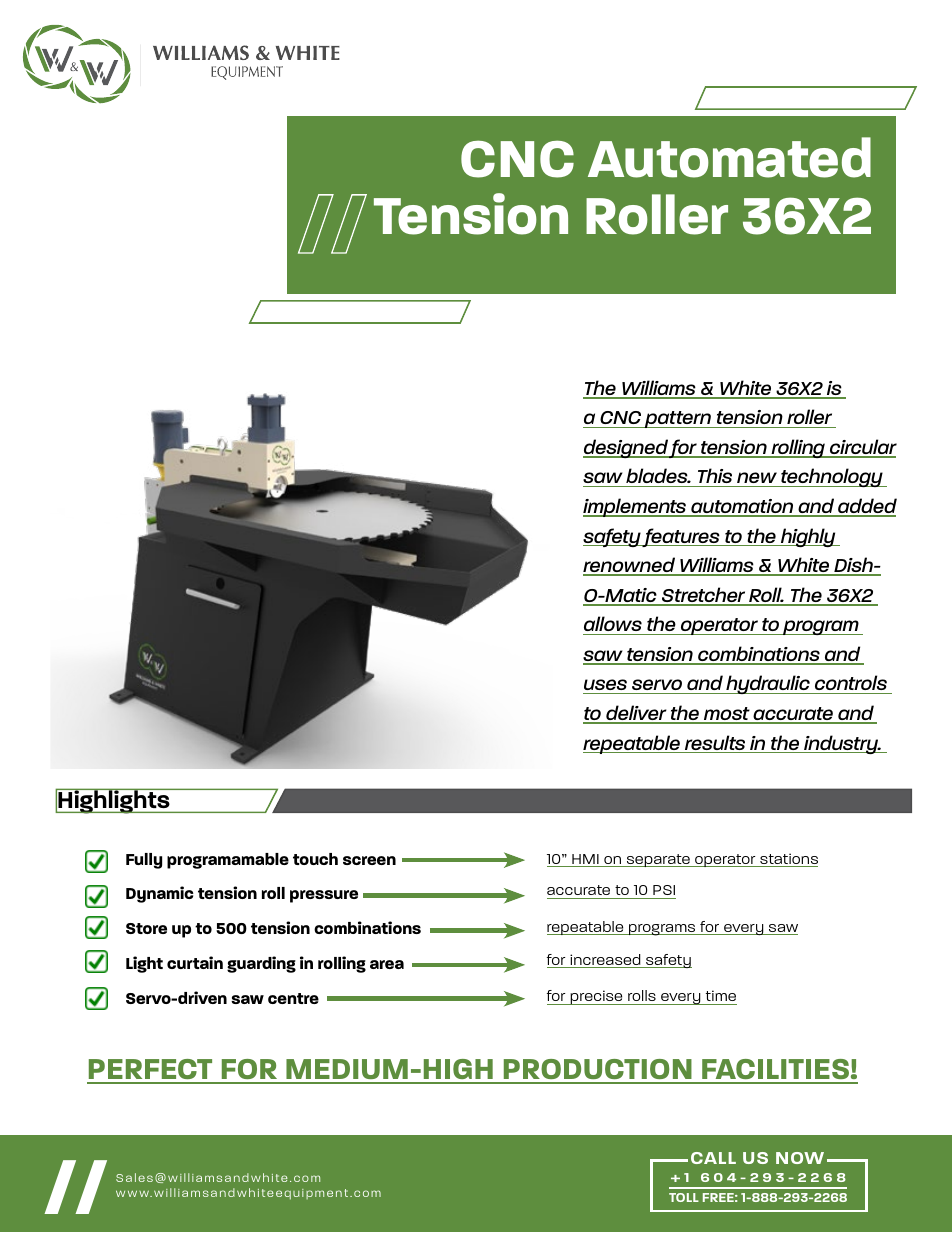 Image resolution: width=952 pixels, height=1233 pixels. I want to click on guarding, so click(261, 964).
